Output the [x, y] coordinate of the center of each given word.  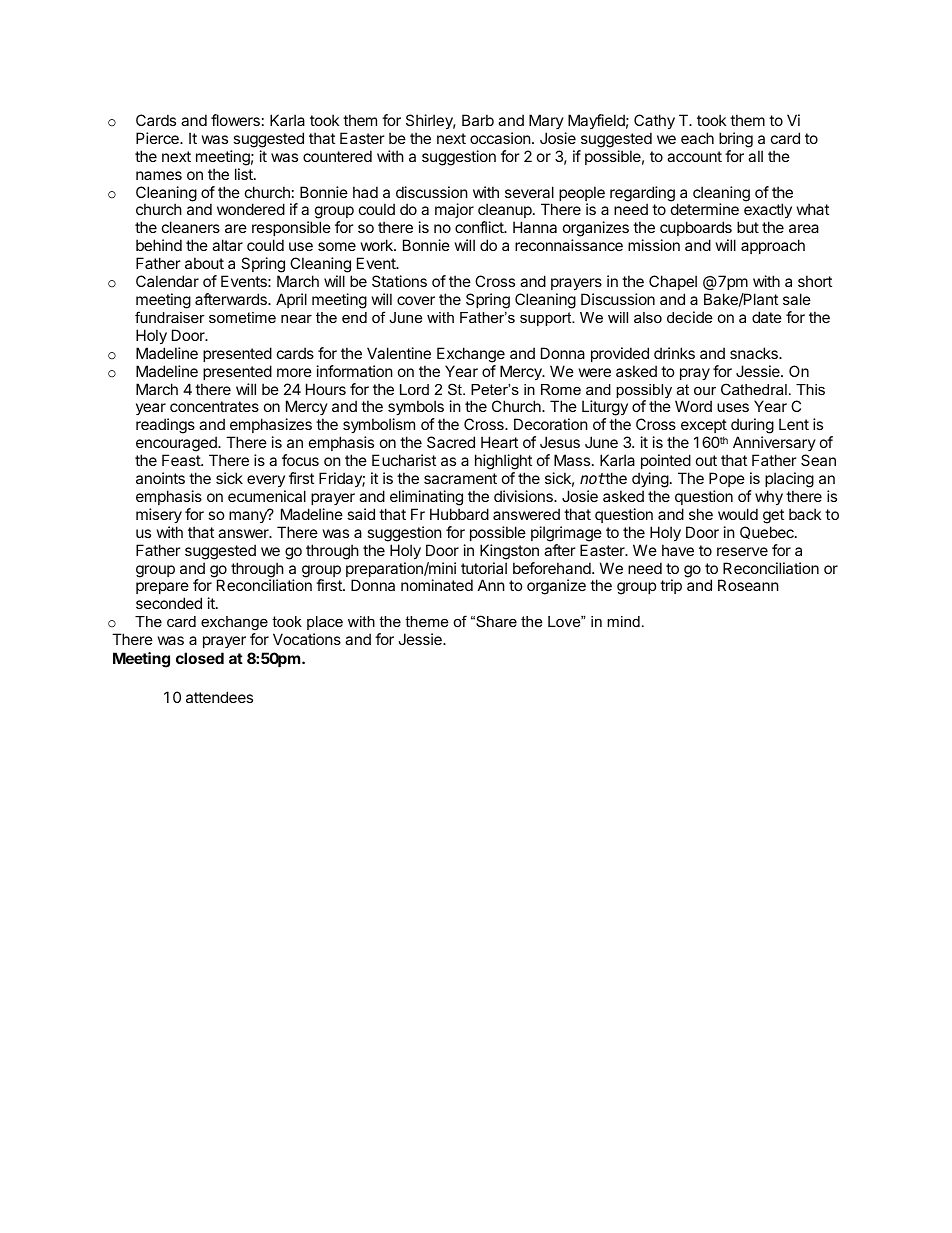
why [769, 497]
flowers [235, 120]
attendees [219, 697]
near [296, 318]
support [547, 319]
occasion [500, 138]
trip [671, 586]
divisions [524, 496]
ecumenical [267, 496]
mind [623, 621]
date [767, 317]
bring [736, 140]
